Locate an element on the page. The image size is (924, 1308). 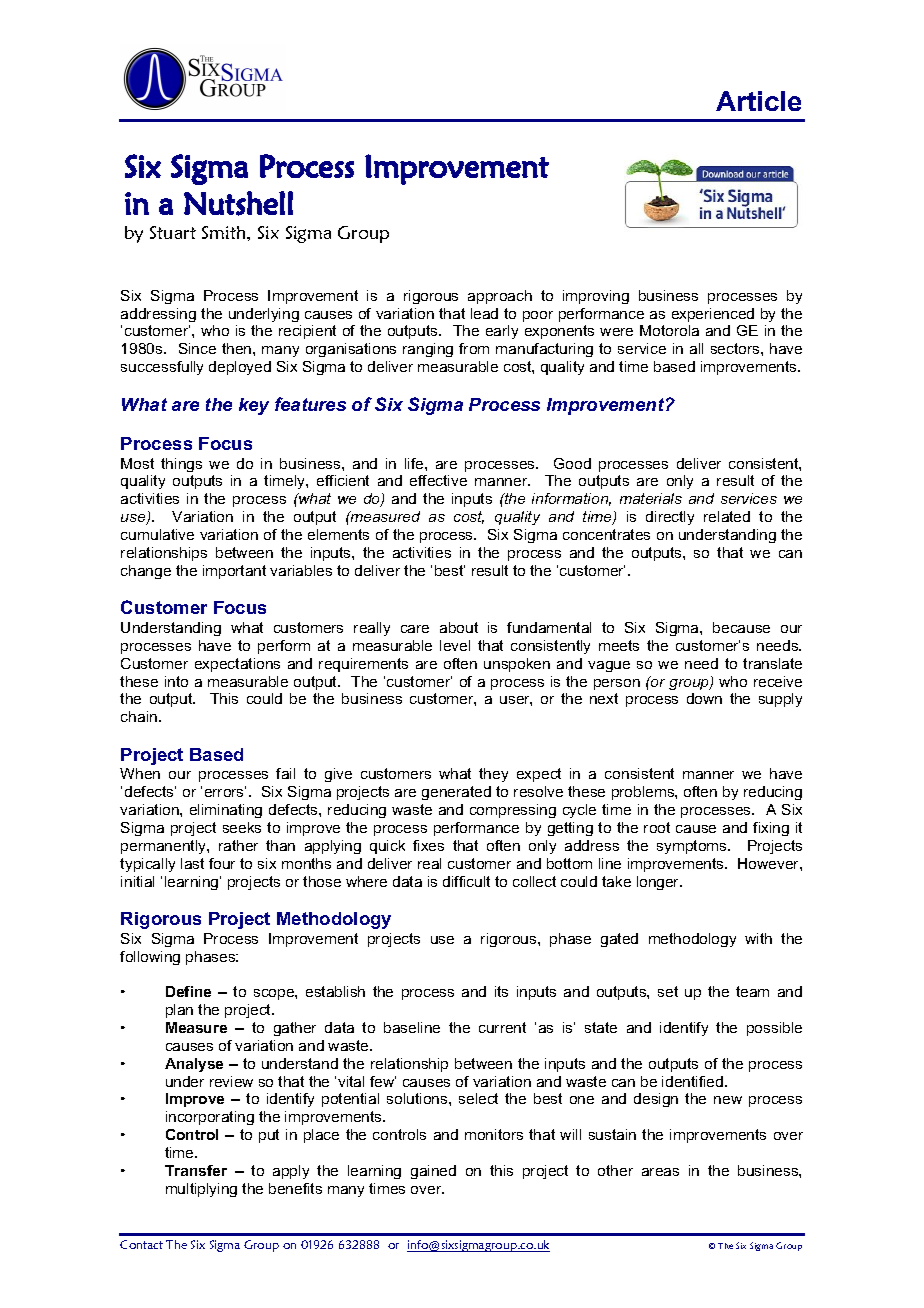
areas is located at coordinates (660, 1172).
